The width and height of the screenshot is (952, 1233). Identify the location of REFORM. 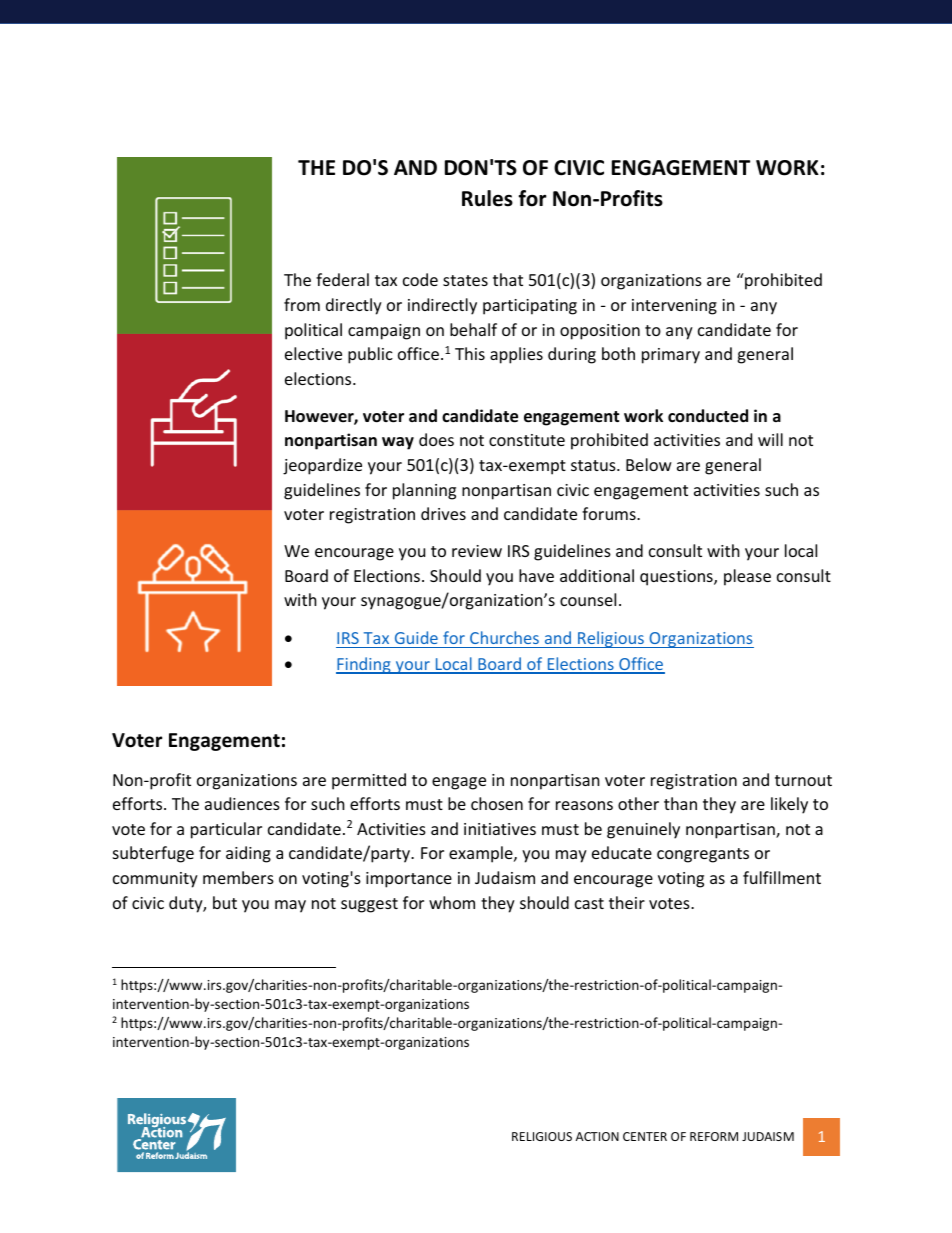
(714, 1136).
